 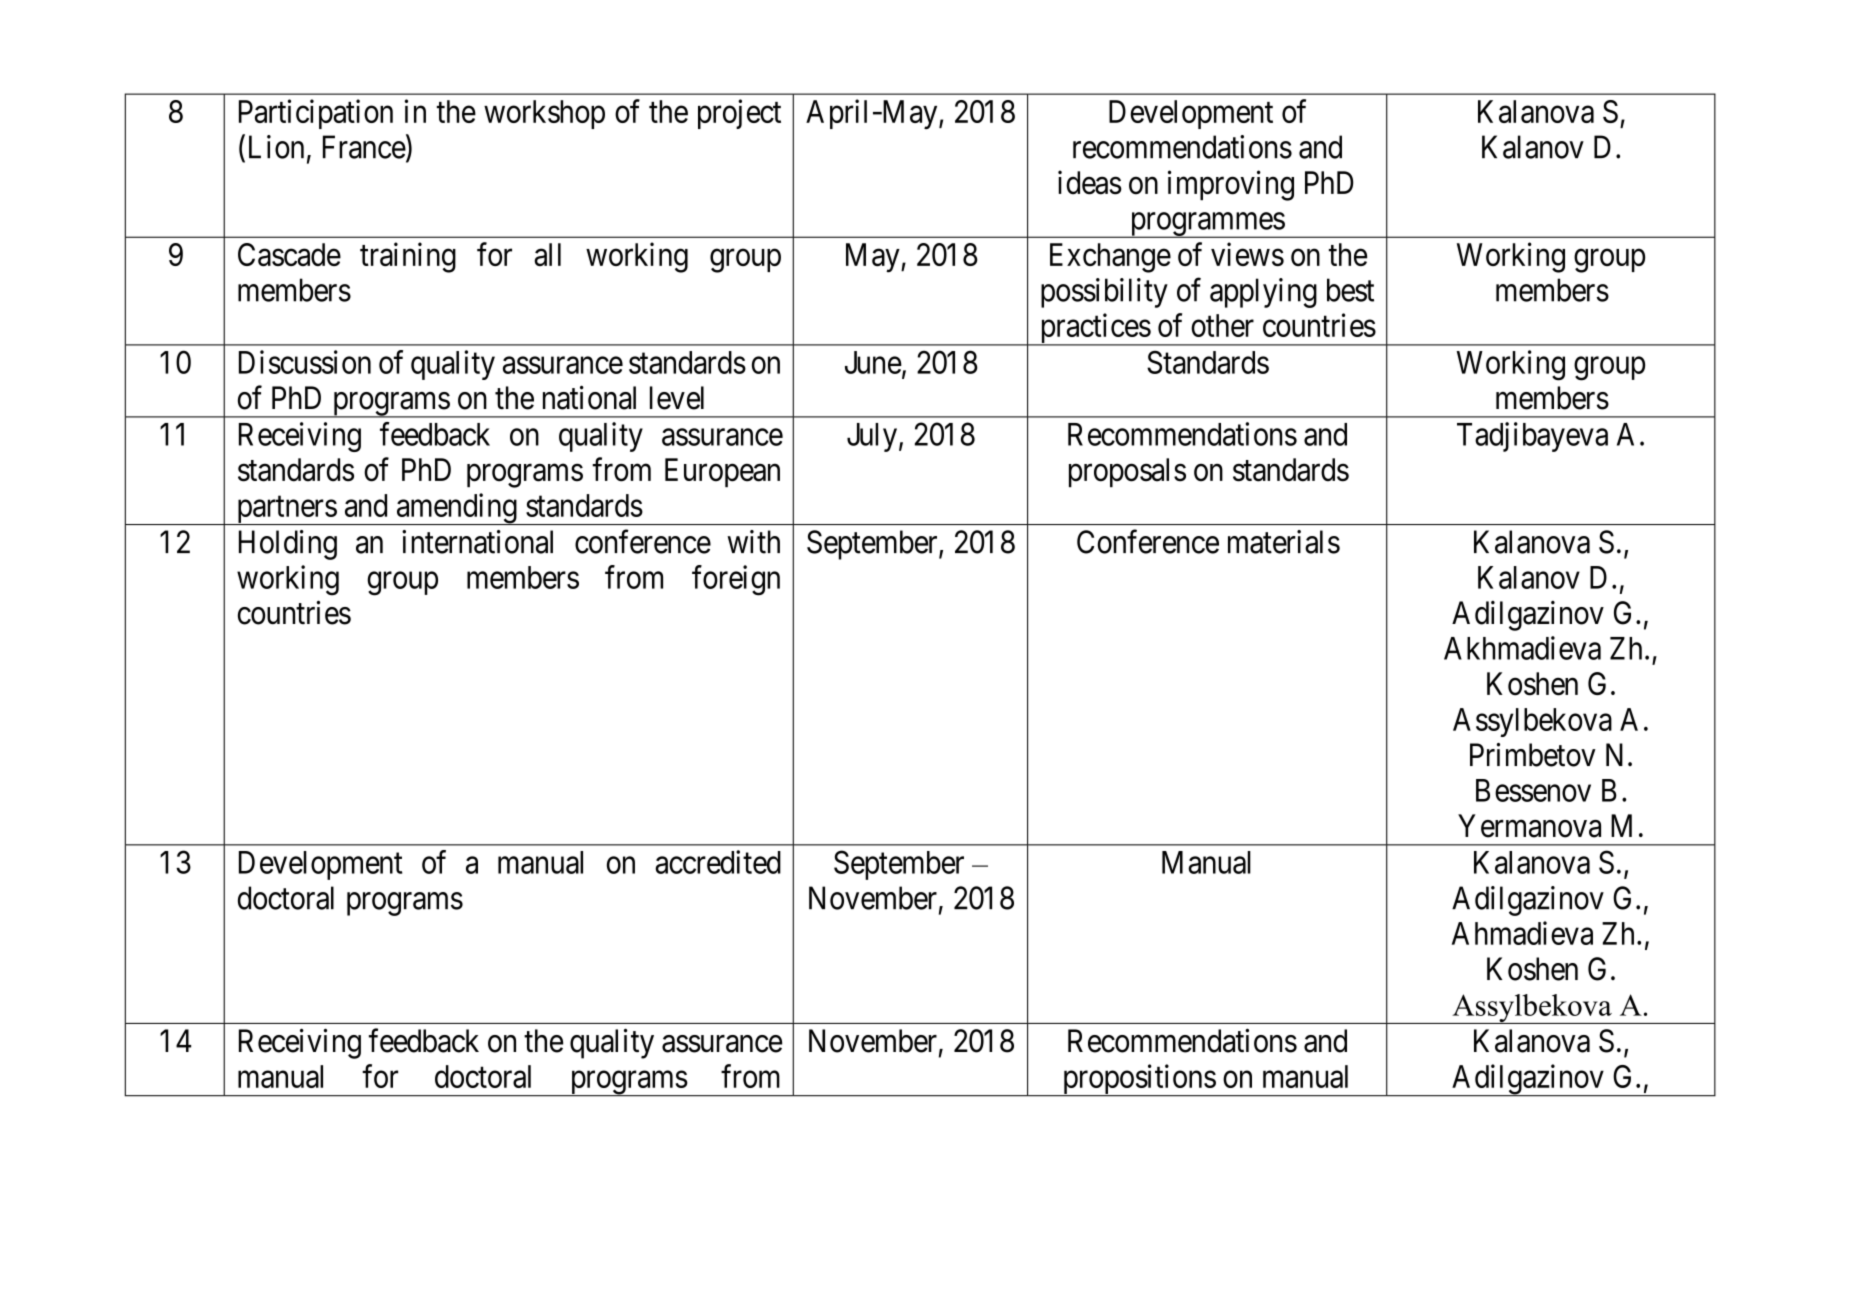 I want to click on June, so click(x=873, y=362).
